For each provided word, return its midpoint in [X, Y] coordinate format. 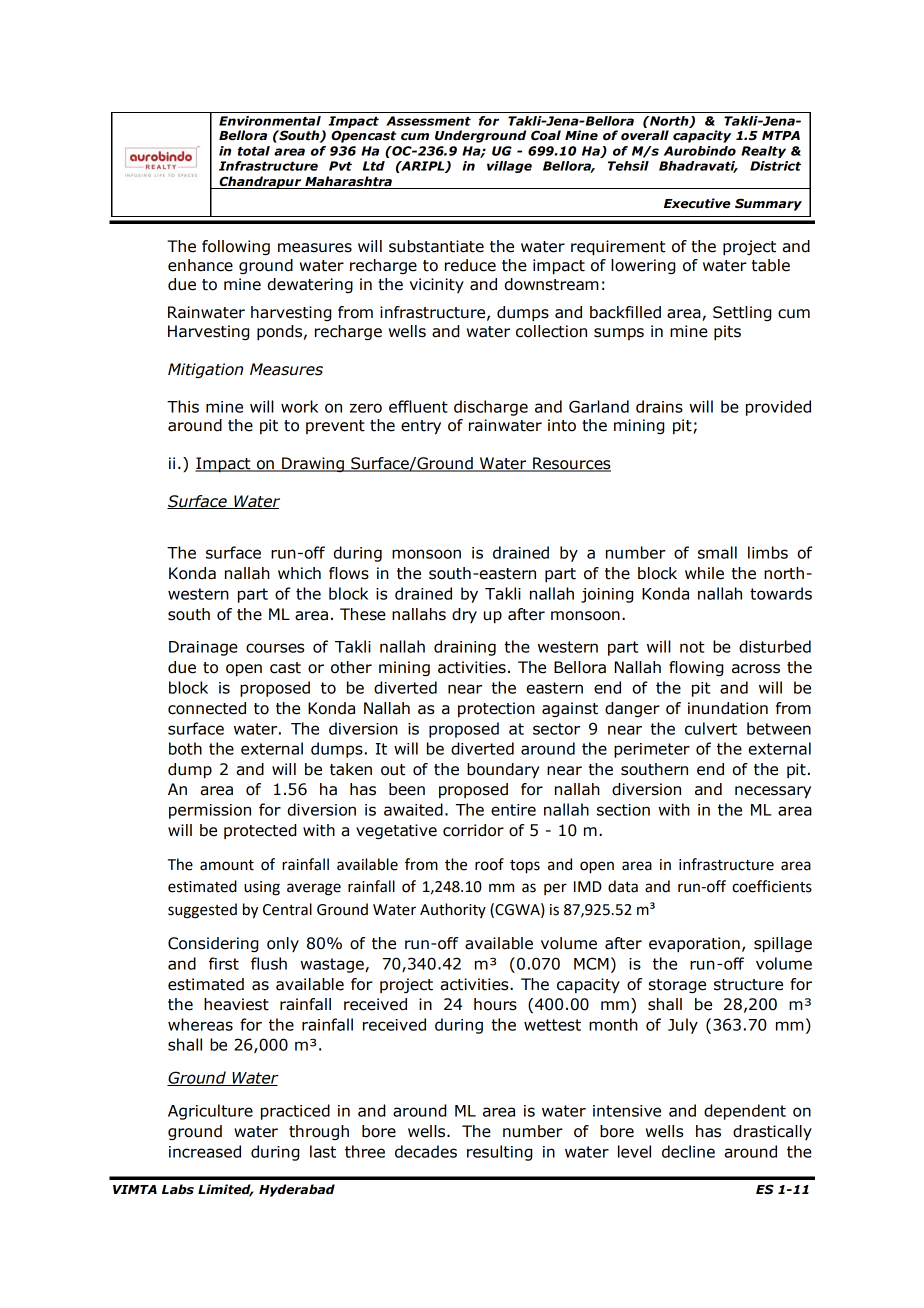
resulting [499, 1153]
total [254, 151]
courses [275, 648]
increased [205, 1151]
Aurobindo [700, 151]
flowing [696, 668]
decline [688, 1151]
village [509, 167]
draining [465, 648]
